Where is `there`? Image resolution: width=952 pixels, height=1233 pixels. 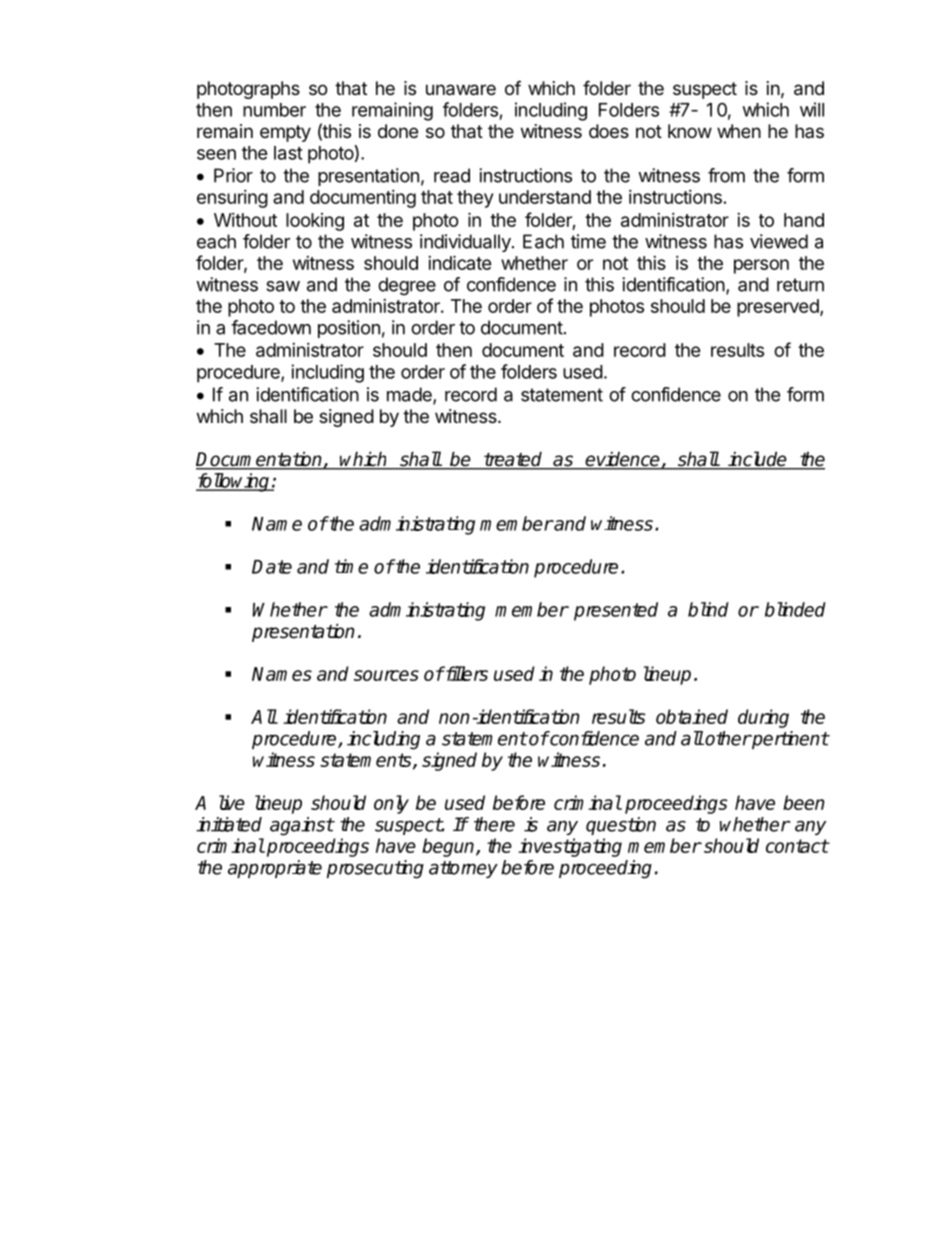
there is located at coordinates (494, 824).
